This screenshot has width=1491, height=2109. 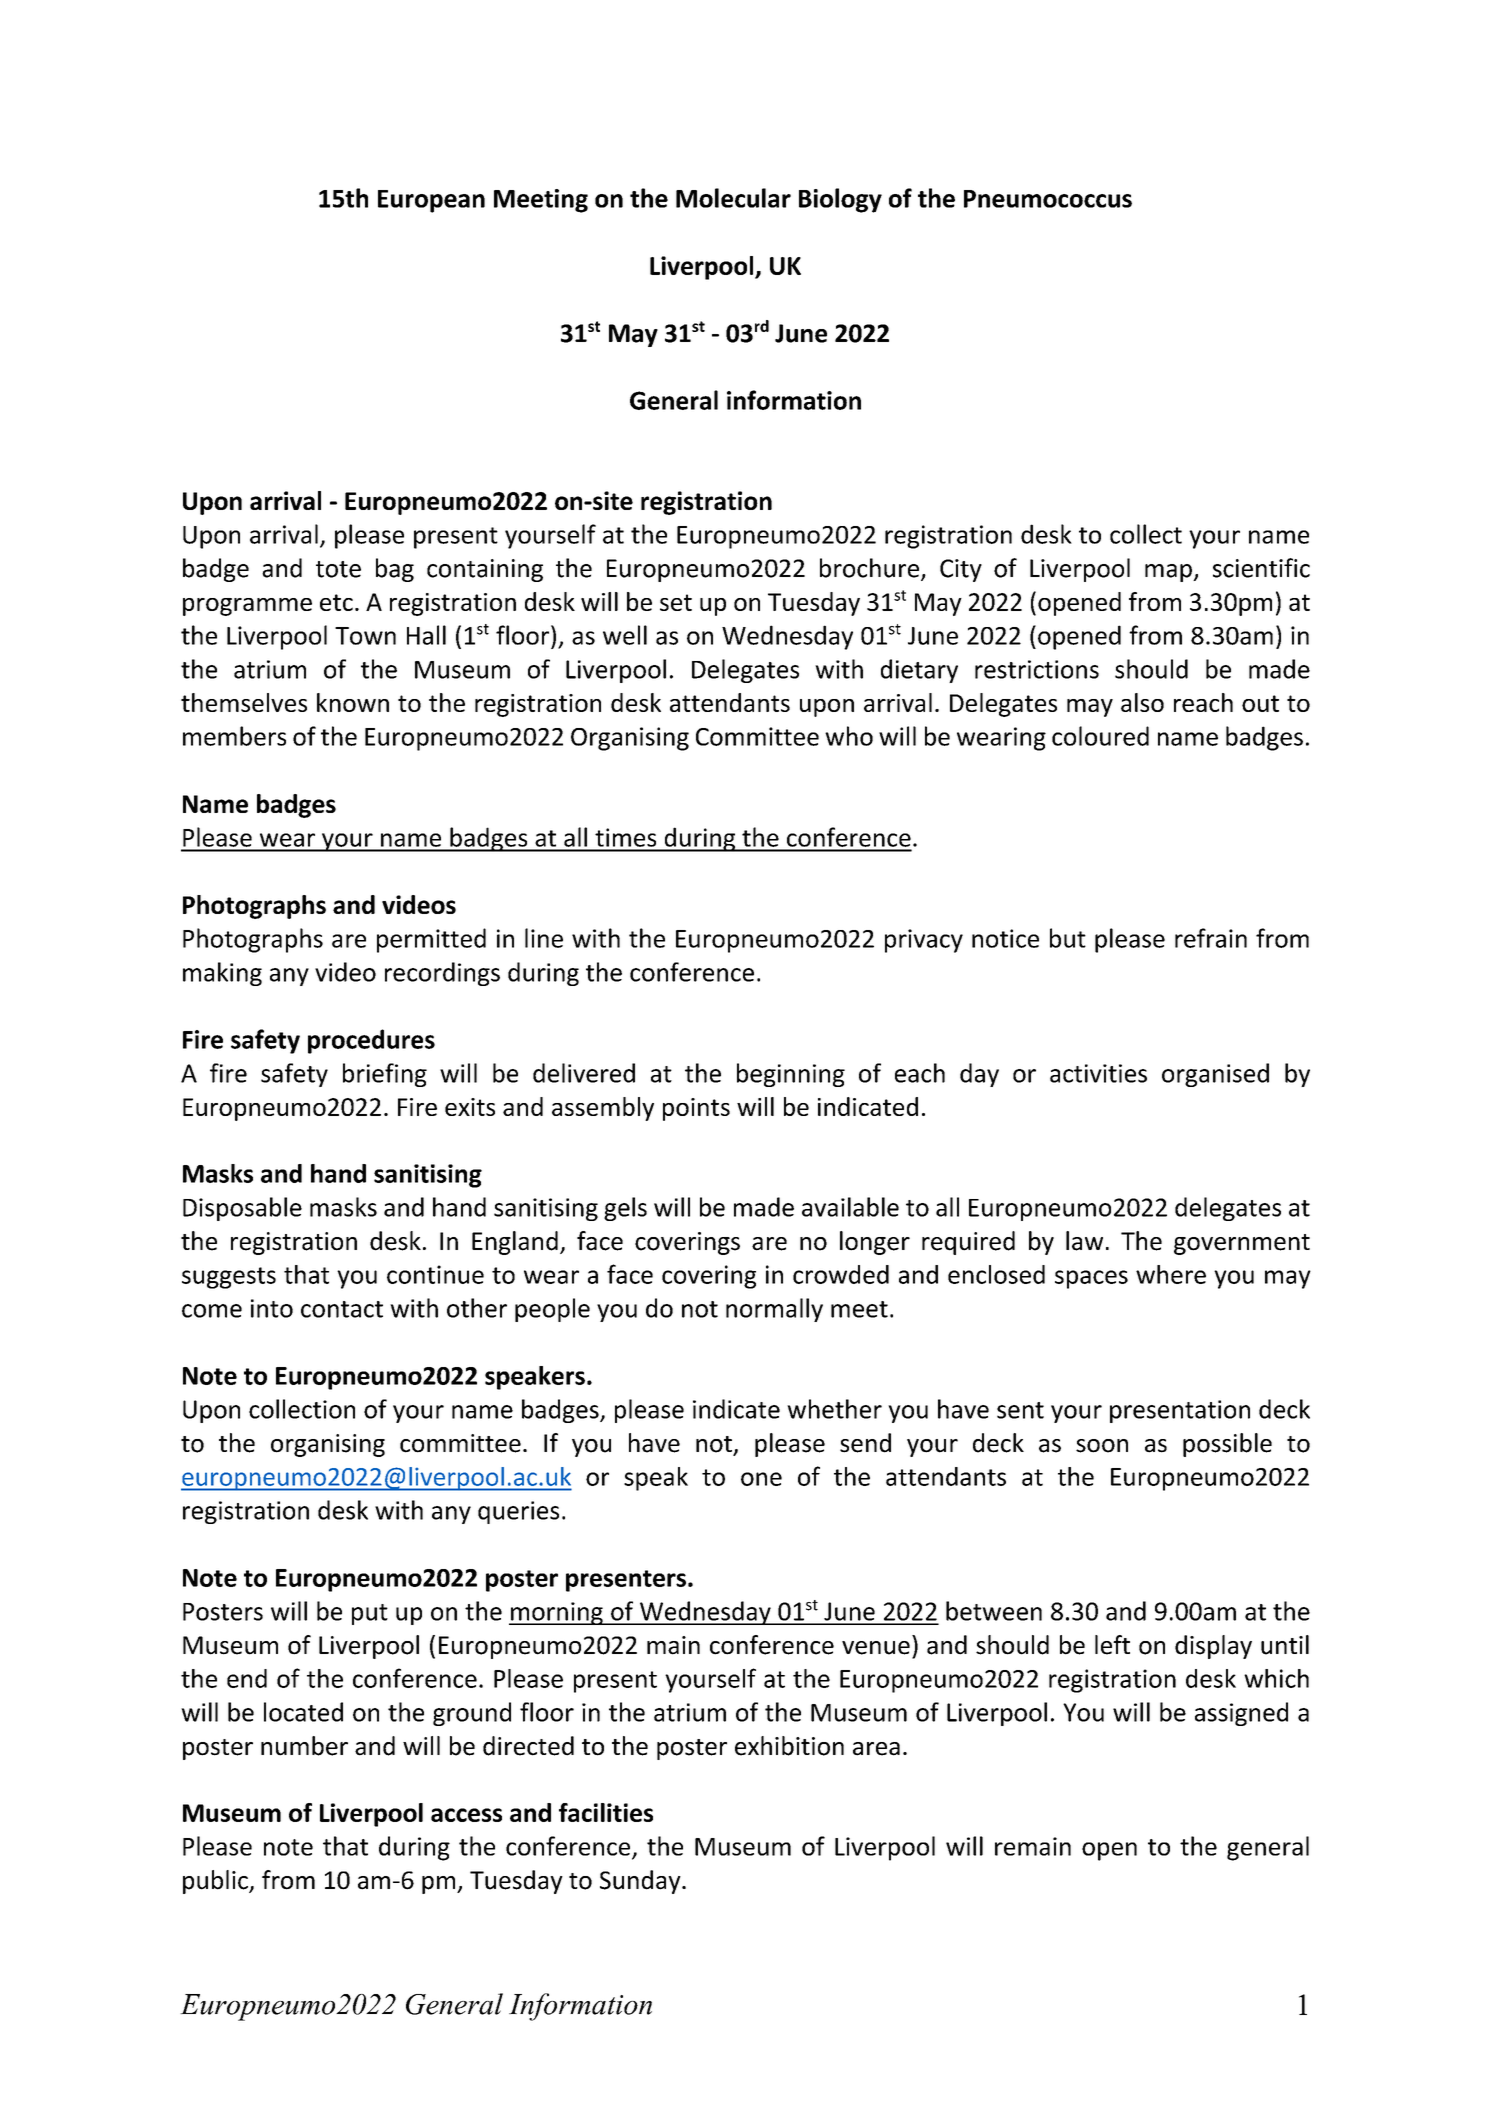 I want to click on one, so click(x=761, y=1479).
